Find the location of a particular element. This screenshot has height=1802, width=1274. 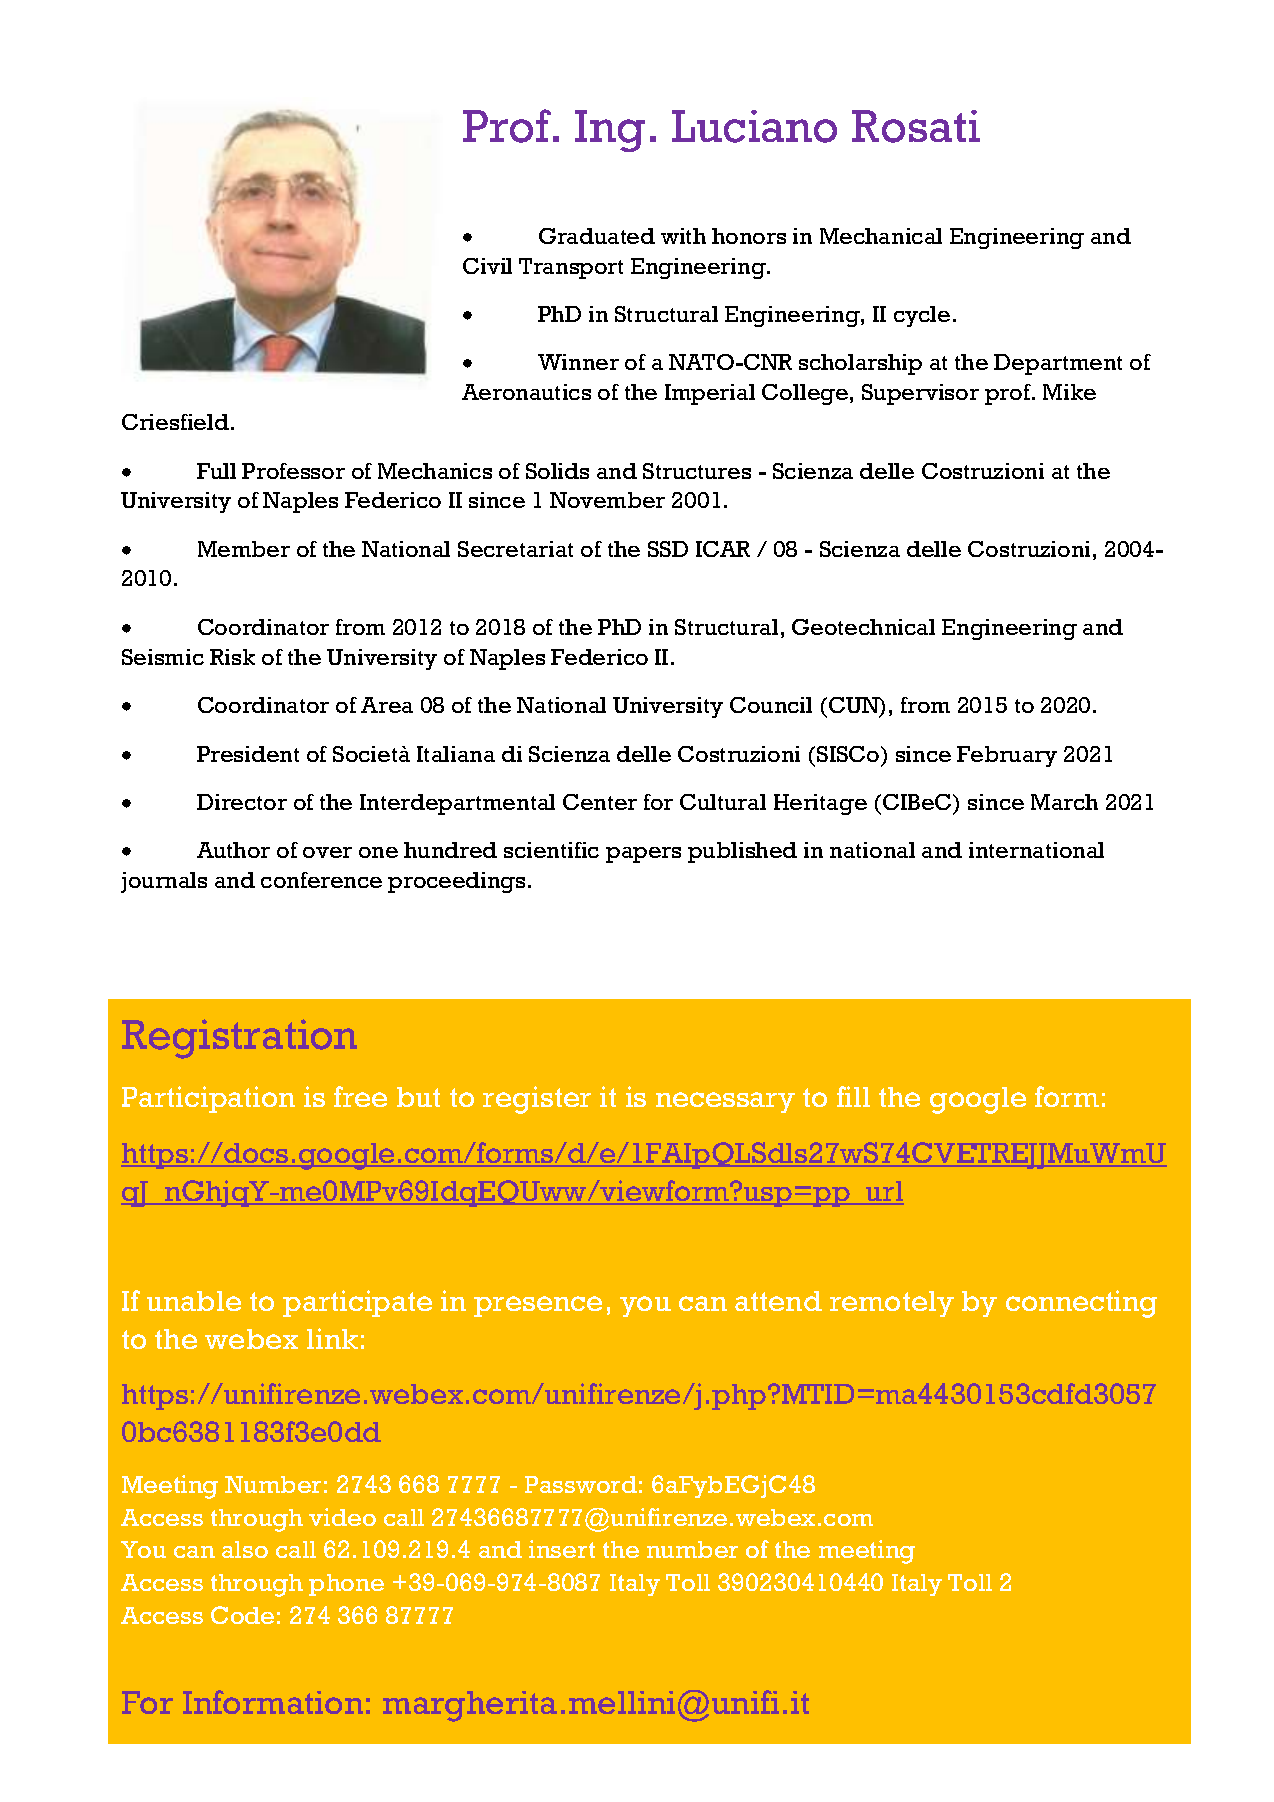

remotely is located at coordinates (892, 1304).
